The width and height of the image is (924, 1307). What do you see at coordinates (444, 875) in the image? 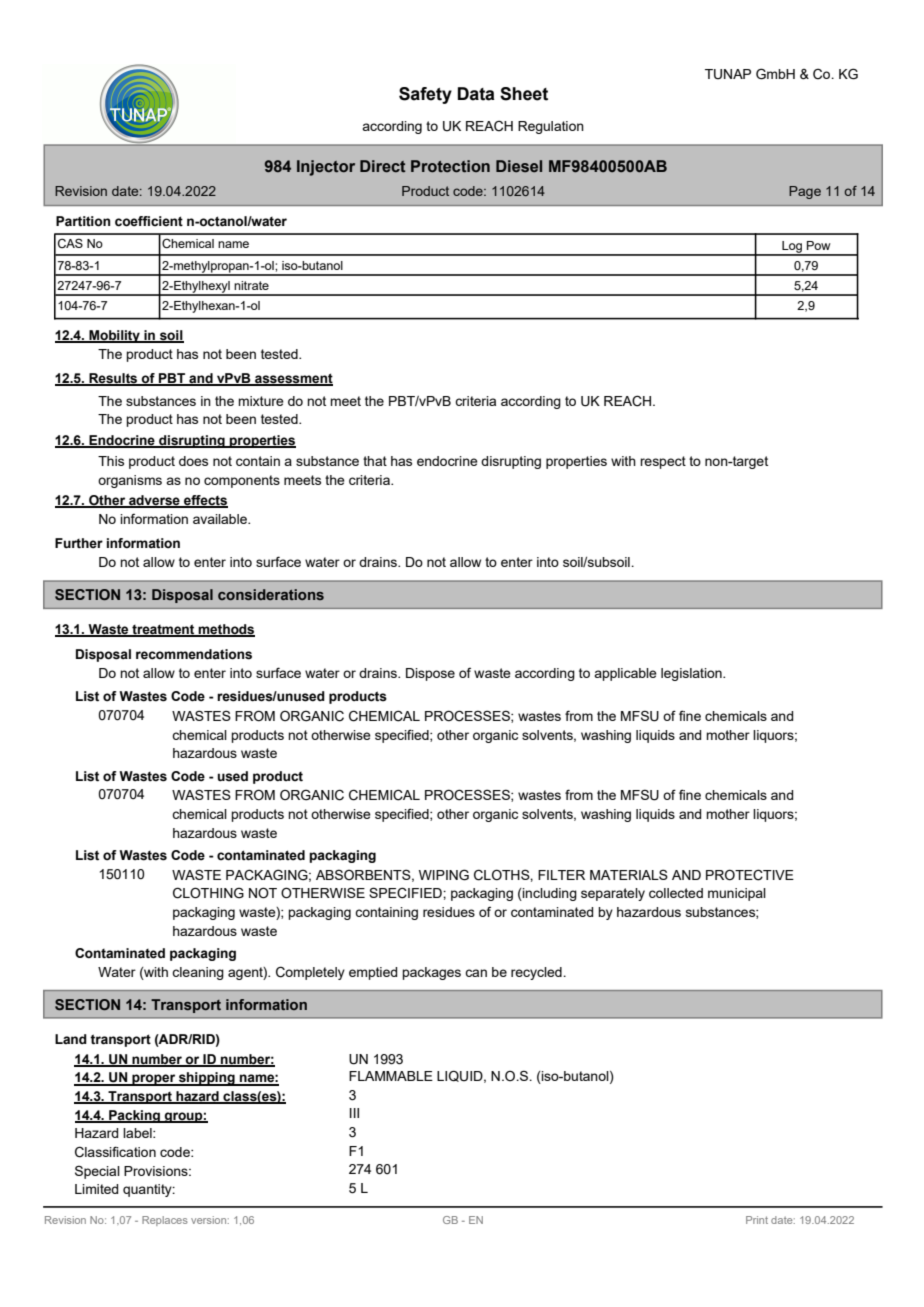
I see `WIPING` at bounding box center [444, 875].
